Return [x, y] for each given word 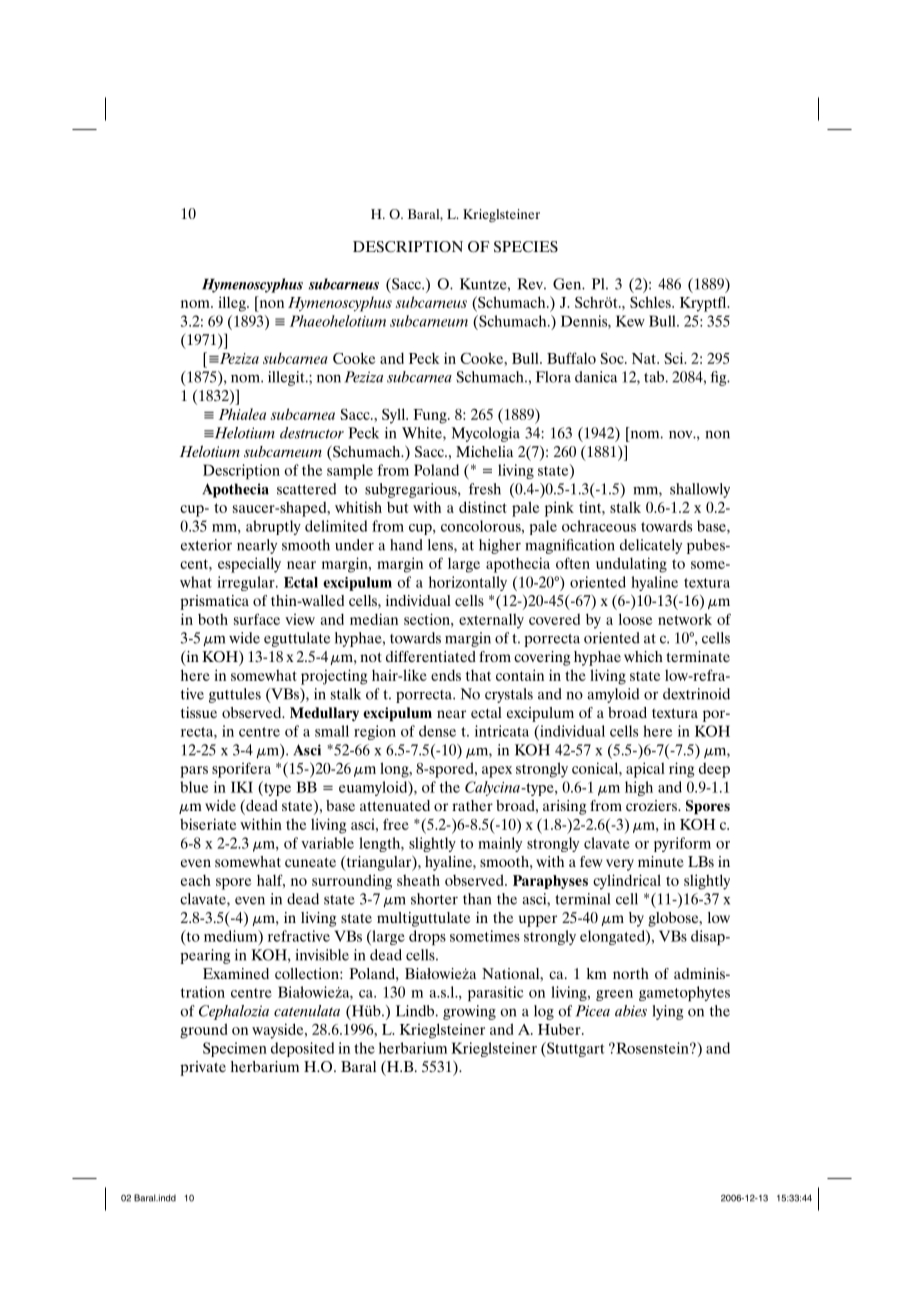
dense [437, 731]
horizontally [468, 583]
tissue [199, 712]
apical [645, 770]
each [196, 880]
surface [257, 619]
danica [596, 377]
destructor [312, 433]
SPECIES [526, 247]
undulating [631, 565]
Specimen [235, 1049]
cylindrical [627, 882]
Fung [431, 416]
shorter [434, 899]
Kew [630, 321]
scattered [306, 489]
